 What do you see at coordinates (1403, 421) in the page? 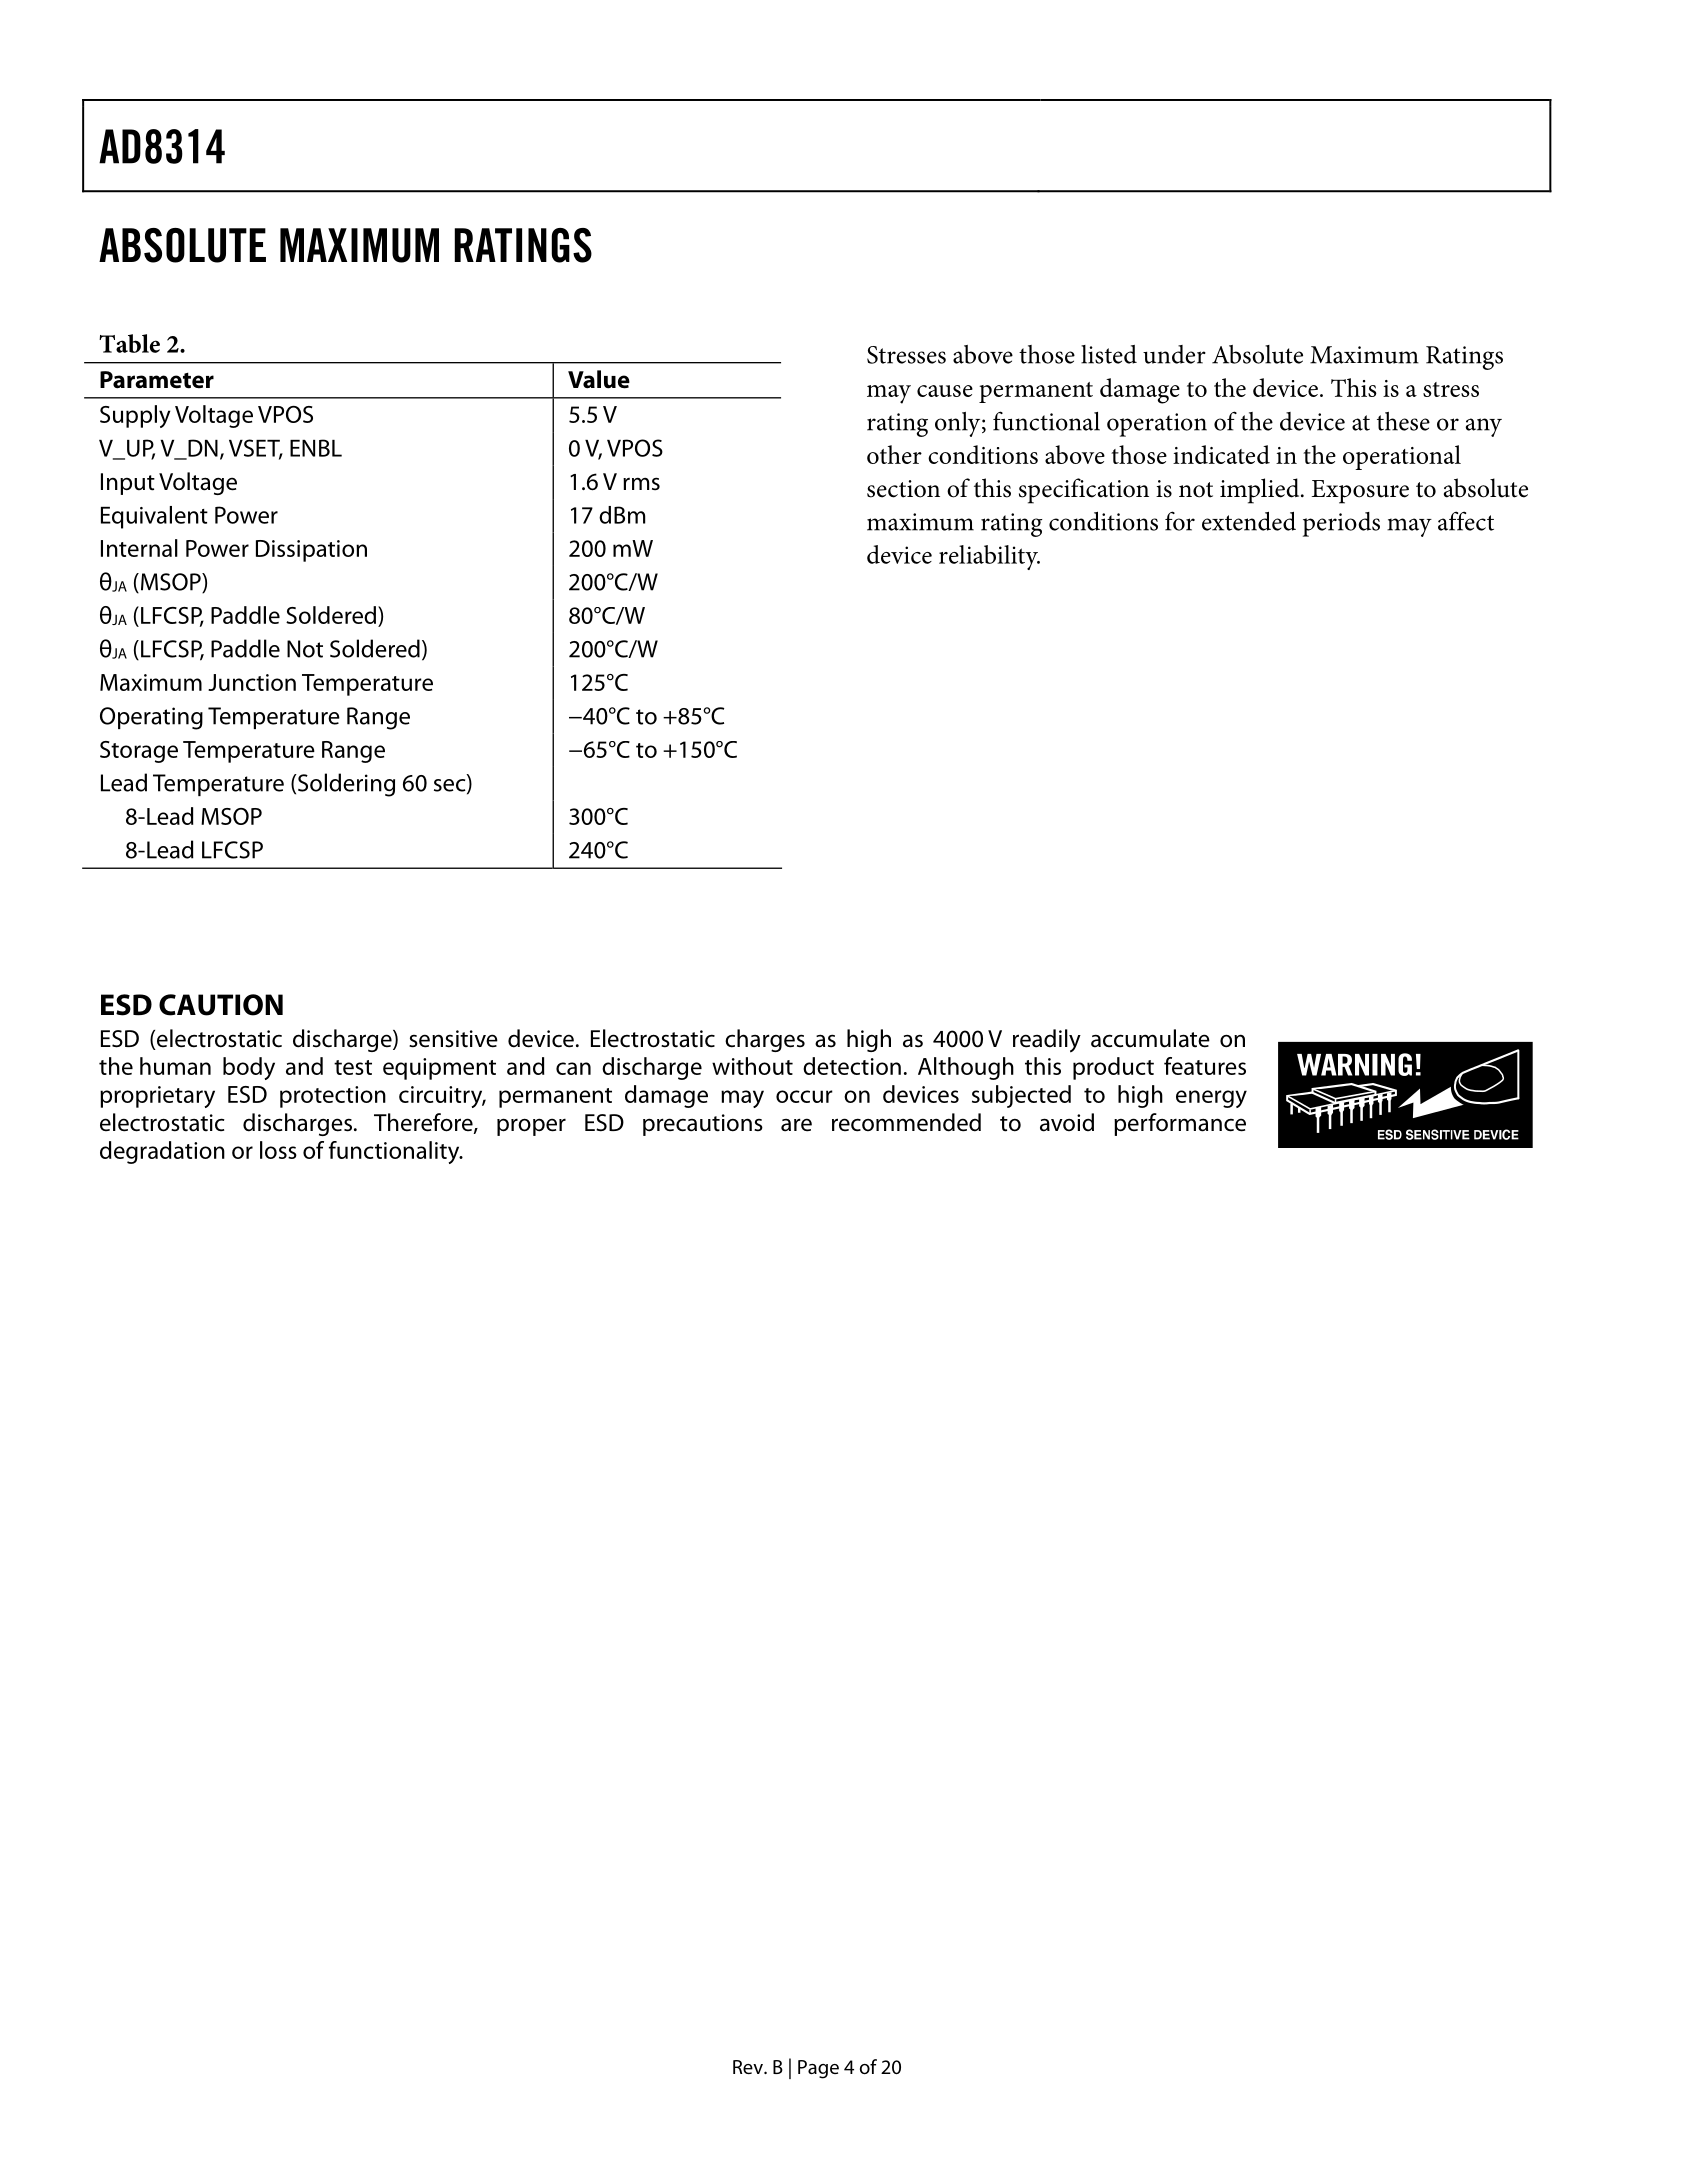
I see `these` at bounding box center [1403, 421].
